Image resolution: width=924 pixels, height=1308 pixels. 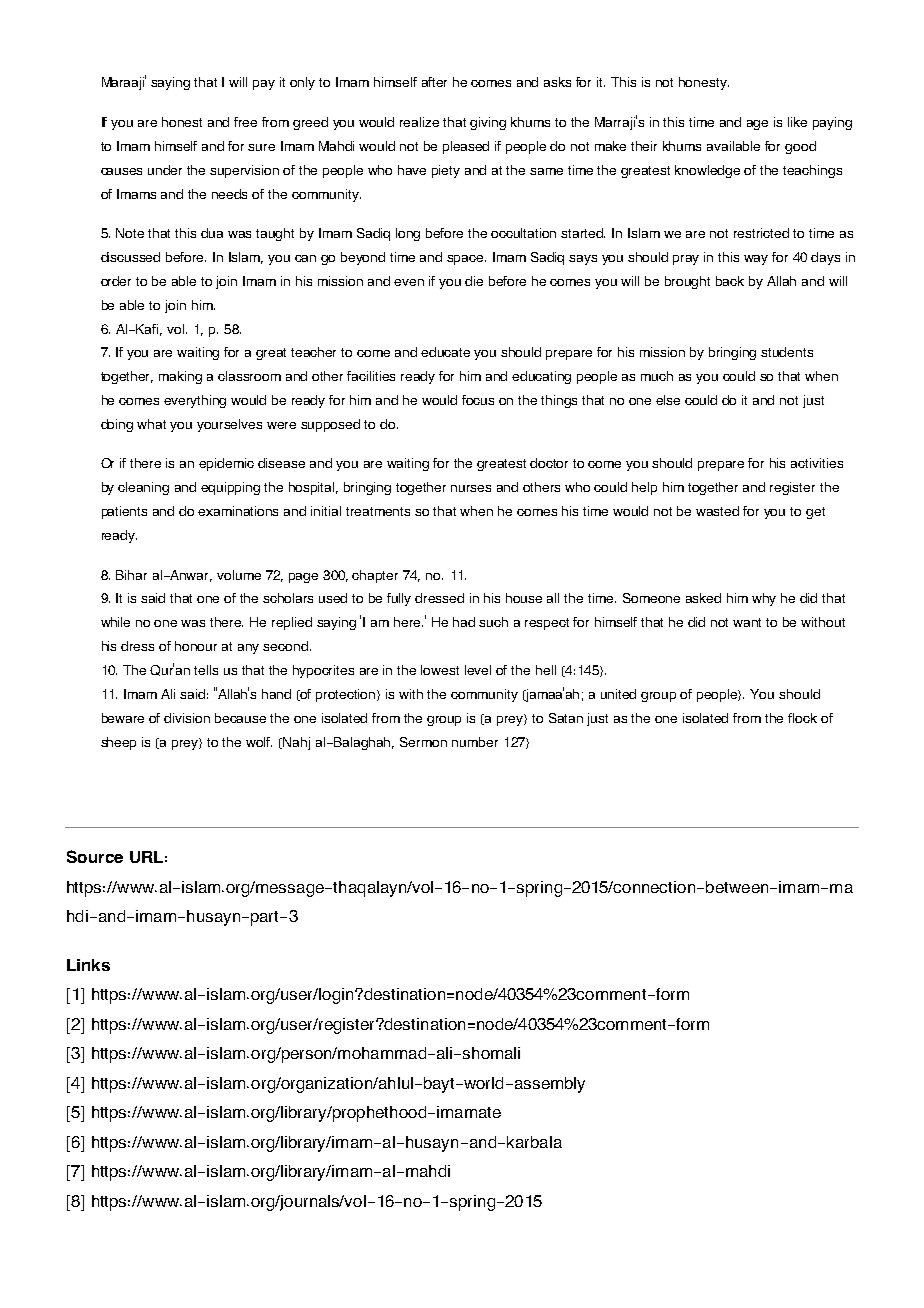 I want to click on back, so click(x=730, y=281).
